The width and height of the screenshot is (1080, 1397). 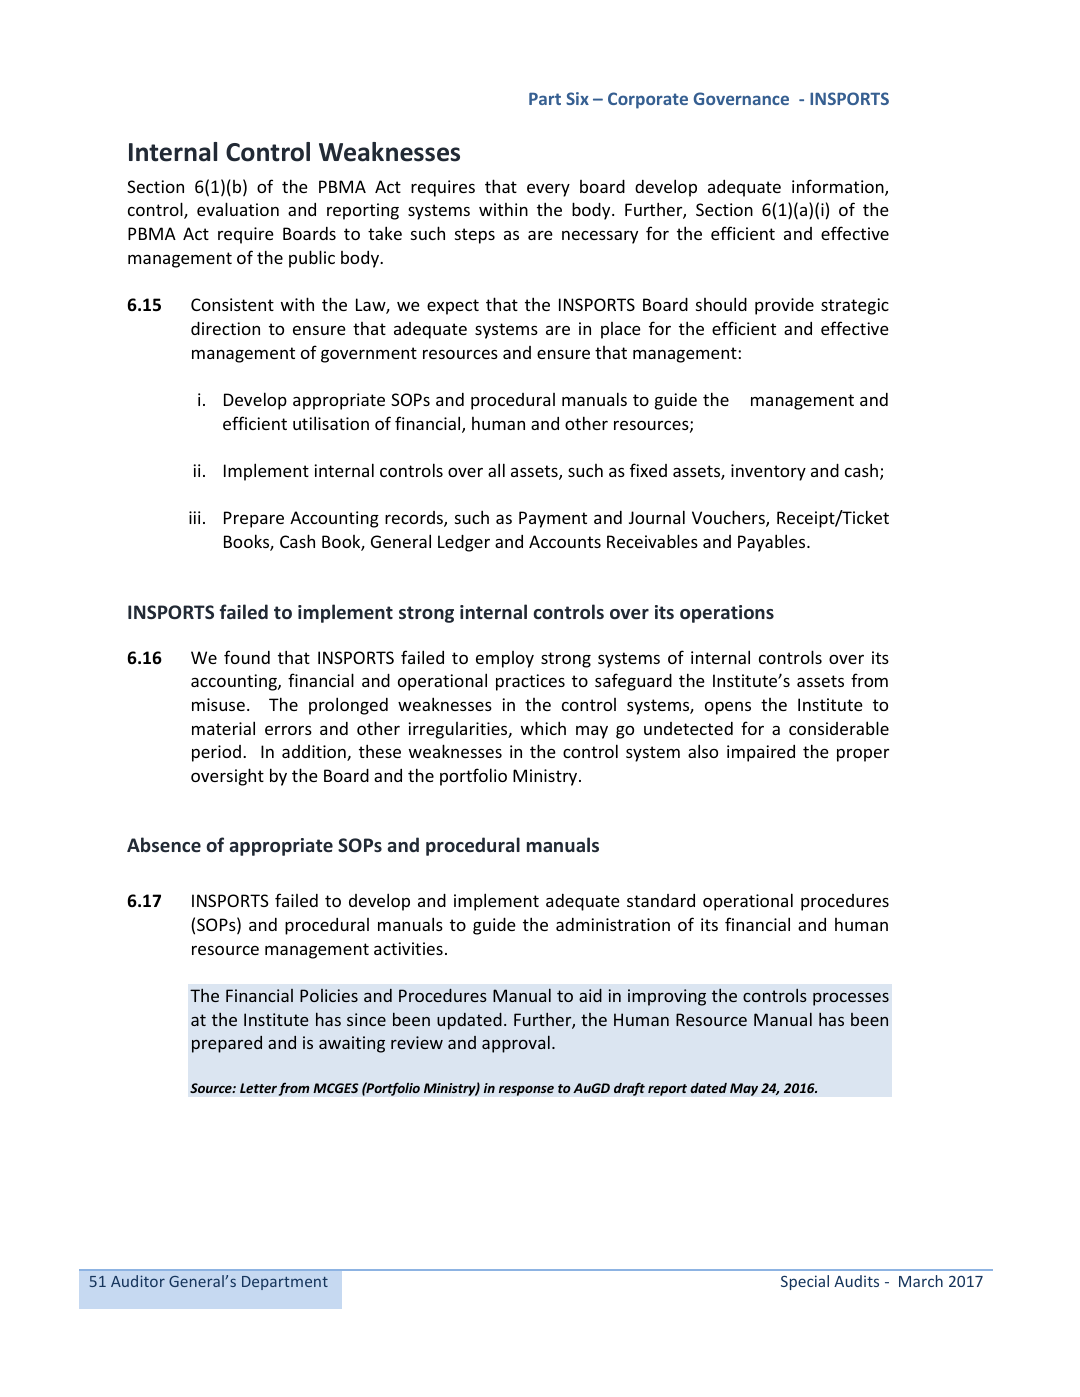 What do you see at coordinates (526, 1090) in the screenshot?
I see `response` at bounding box center [526, 1090].
